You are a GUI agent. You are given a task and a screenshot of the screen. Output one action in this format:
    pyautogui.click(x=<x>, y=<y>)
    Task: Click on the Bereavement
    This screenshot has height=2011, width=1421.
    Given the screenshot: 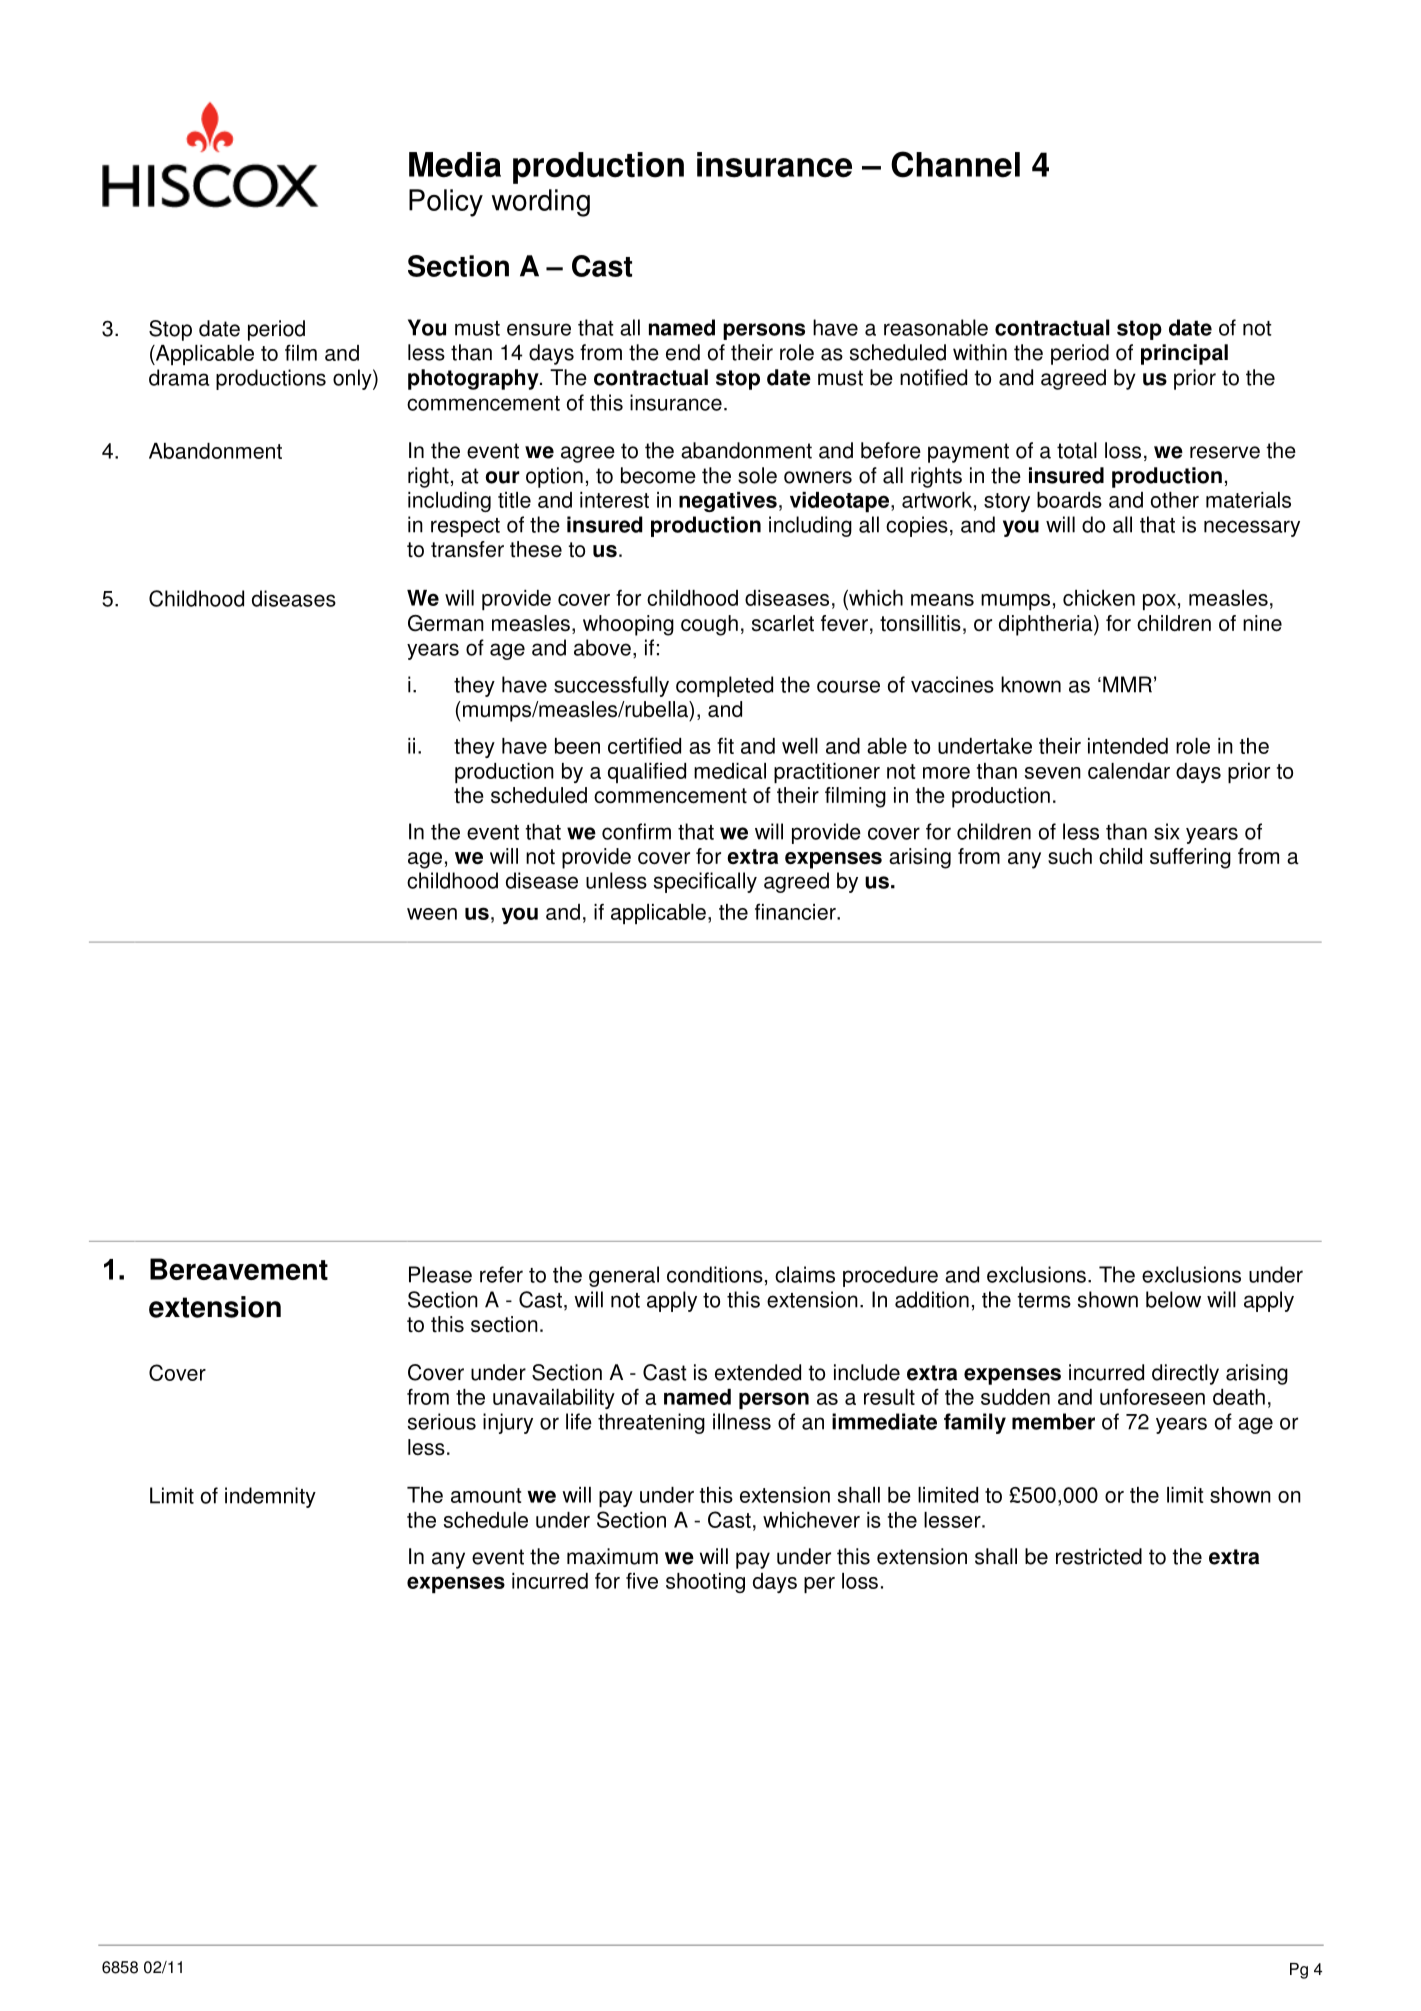 What is the action you would take?
    pyautogui.click(x=239, y=1269)
